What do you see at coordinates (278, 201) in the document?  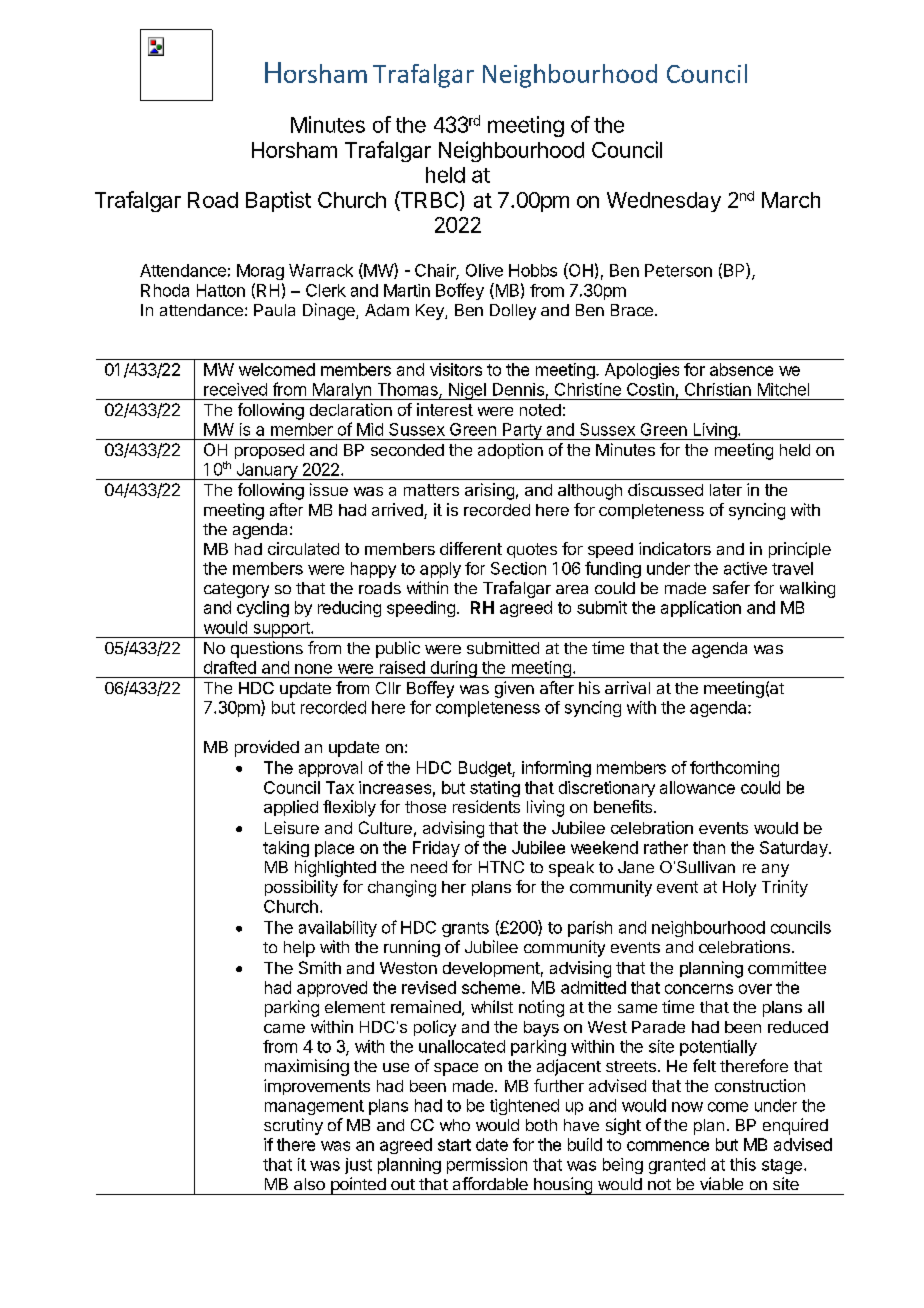 I see `Baptist` at bounding box center [278, 201].
